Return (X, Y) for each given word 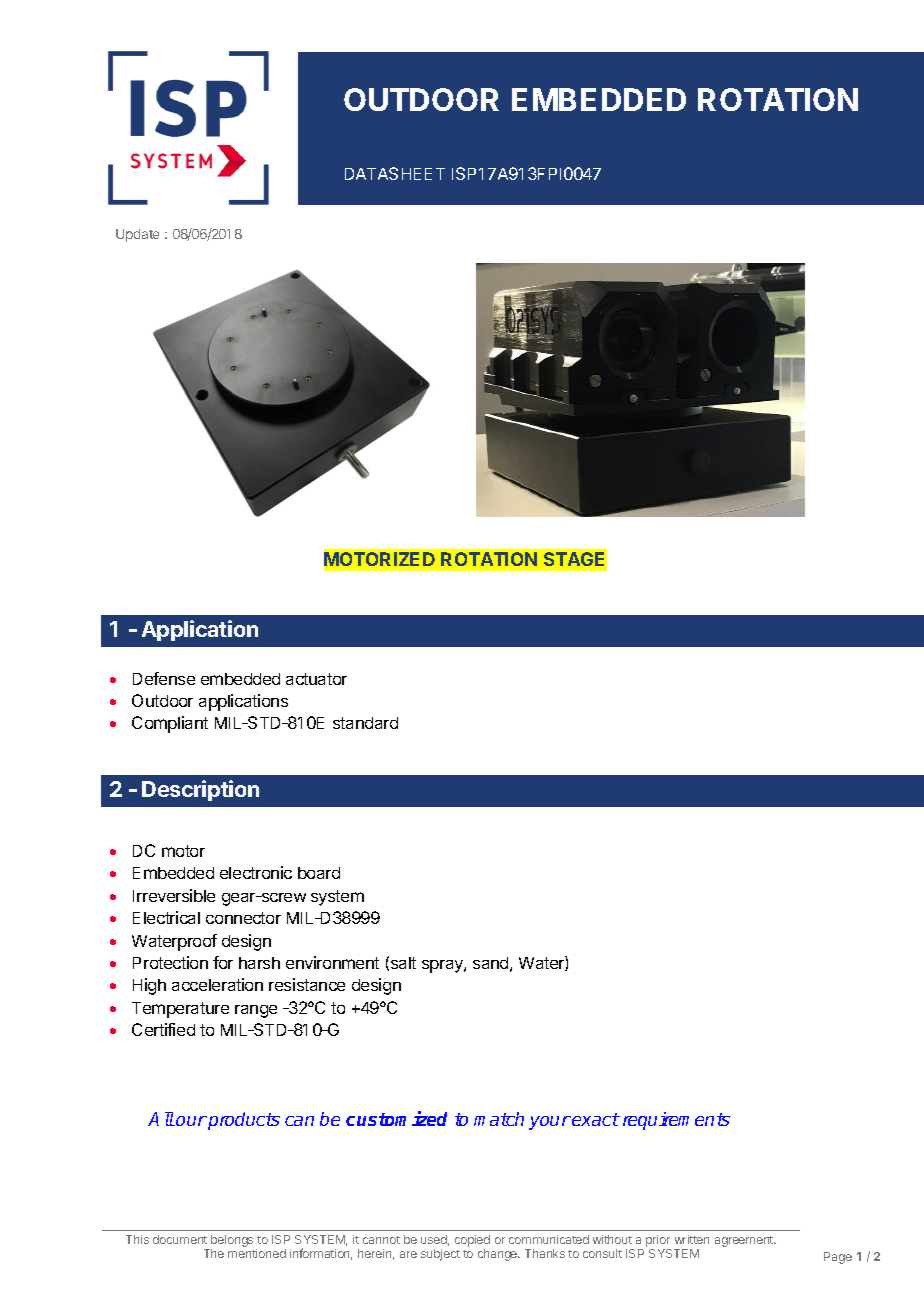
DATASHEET (395, 173)
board (319, 873)
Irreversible (174, 895)
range (256, 1011)
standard (365, 723)
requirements (676, 1121)
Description (200, 790)
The (214, 1253)
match (499, 1119)
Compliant (170, 724)
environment (332, 962)
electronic (256, 872)
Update (137, 235)
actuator (316, 679)
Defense (164, 678)
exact (596, 1119)
